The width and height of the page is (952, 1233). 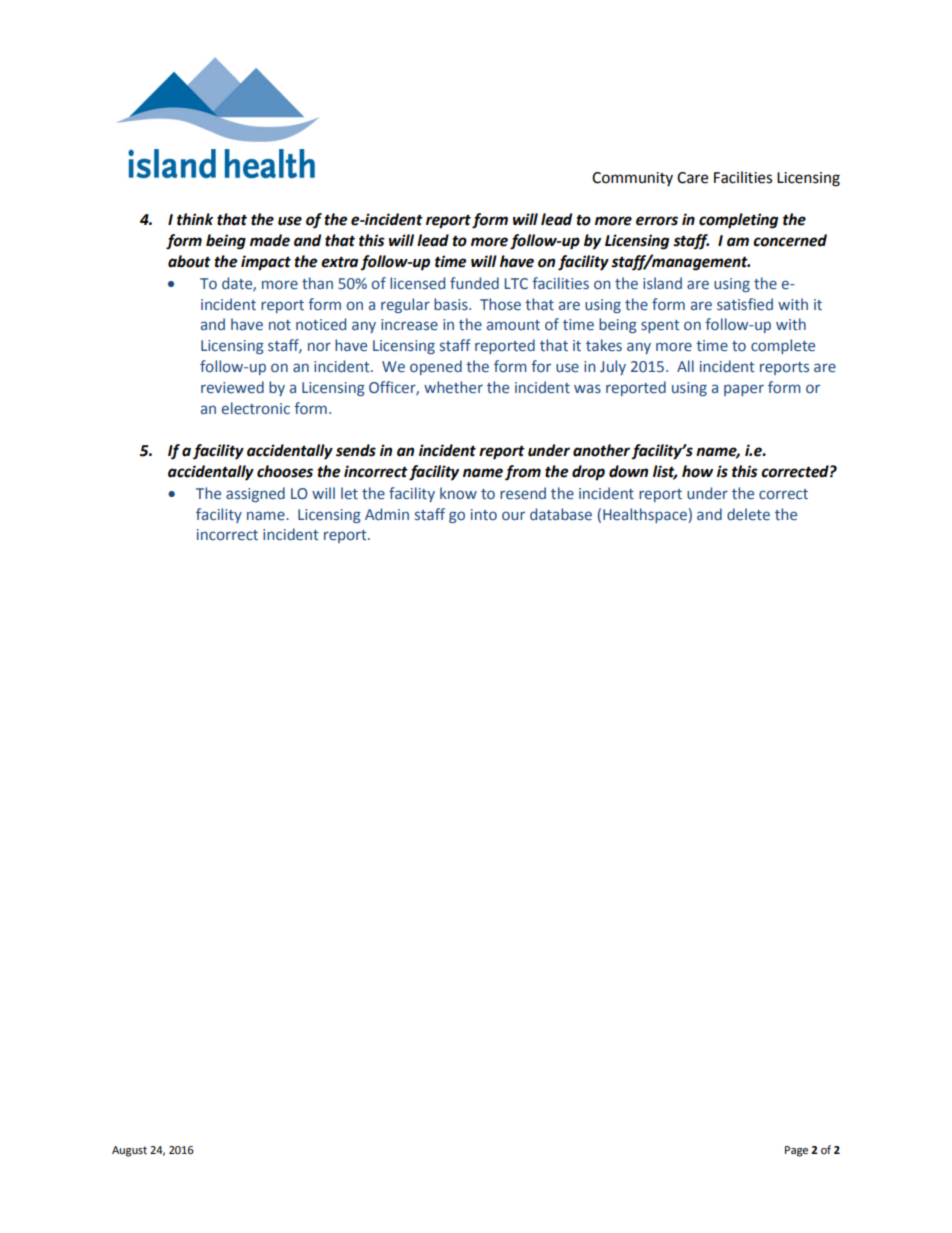 What do you see at coordinates (232, 387) in the page?
I see `reviewed` at bounding box center [232, 387].
